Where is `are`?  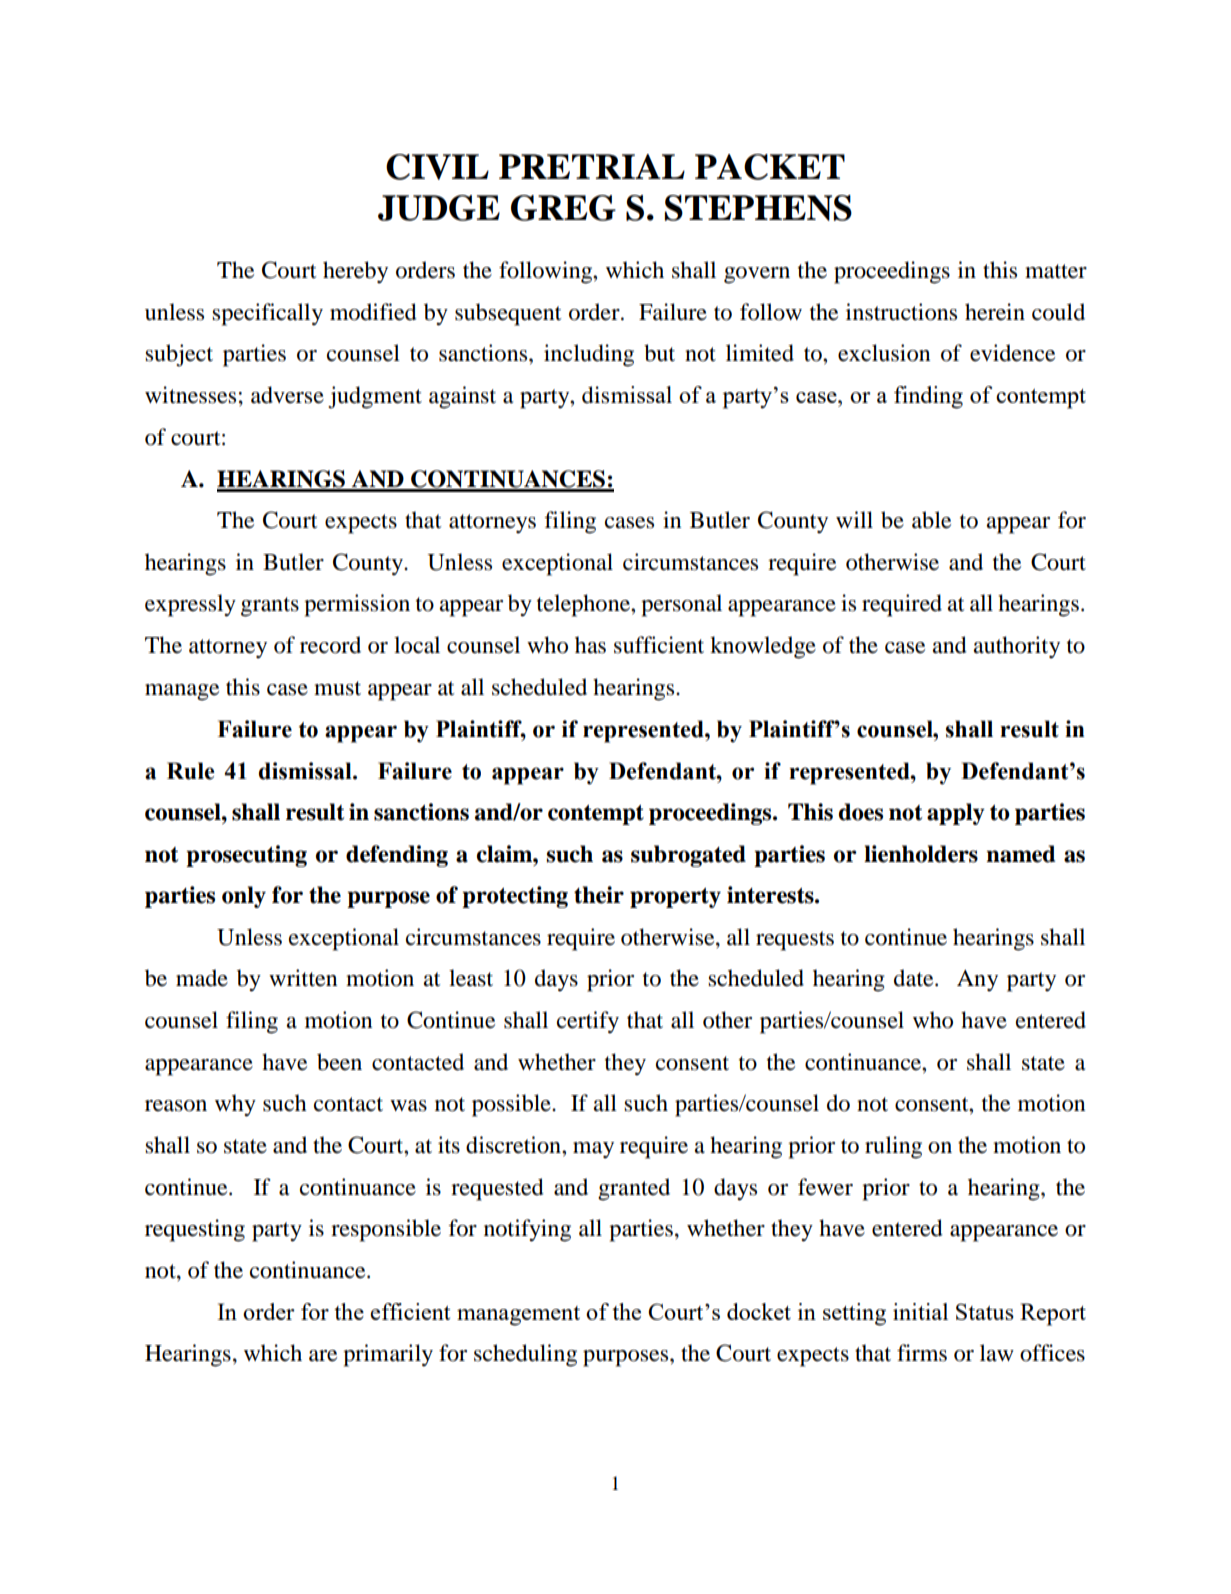 are is located at coordinates (323, 1356).
